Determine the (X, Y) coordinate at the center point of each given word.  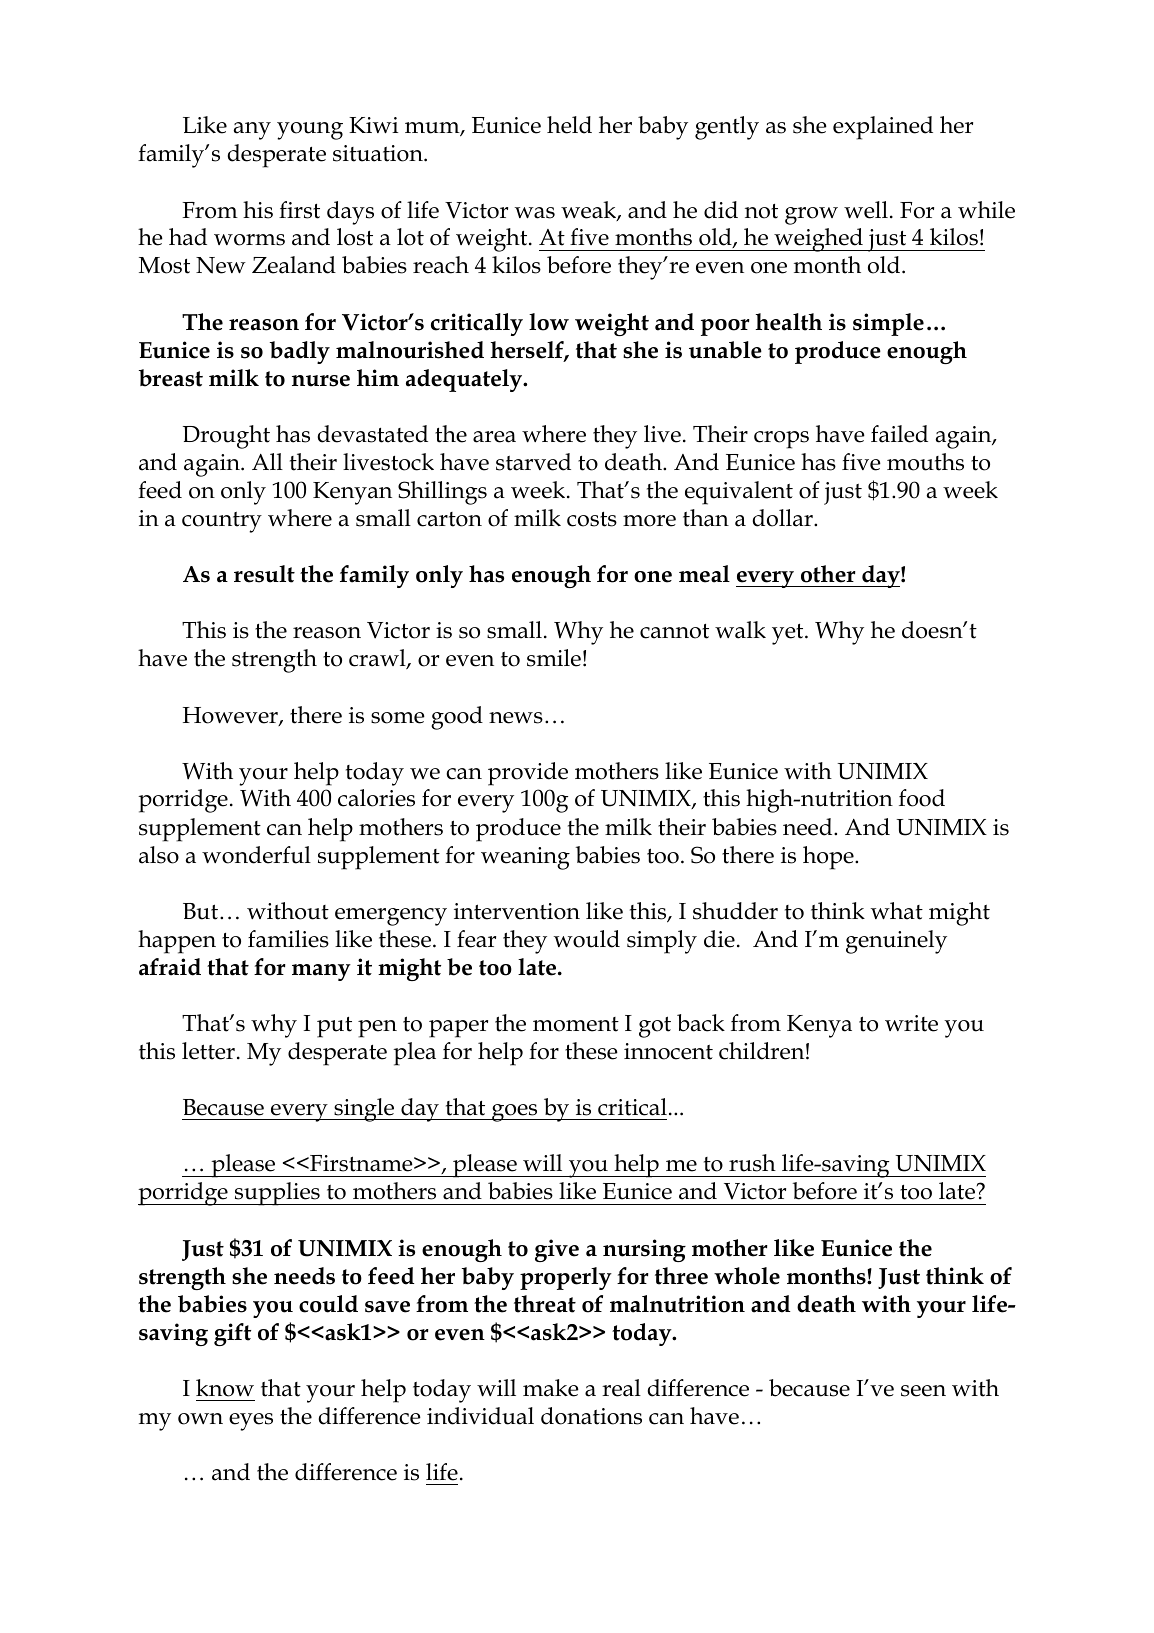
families (288, 939)
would (587, 939)
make (551, 1388)
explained (883, 128)
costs (592, 519)
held (569, 125)
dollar (784, 518)
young (310, 131)
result (264, 574)
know (225, 1388)
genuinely (896, 942)
